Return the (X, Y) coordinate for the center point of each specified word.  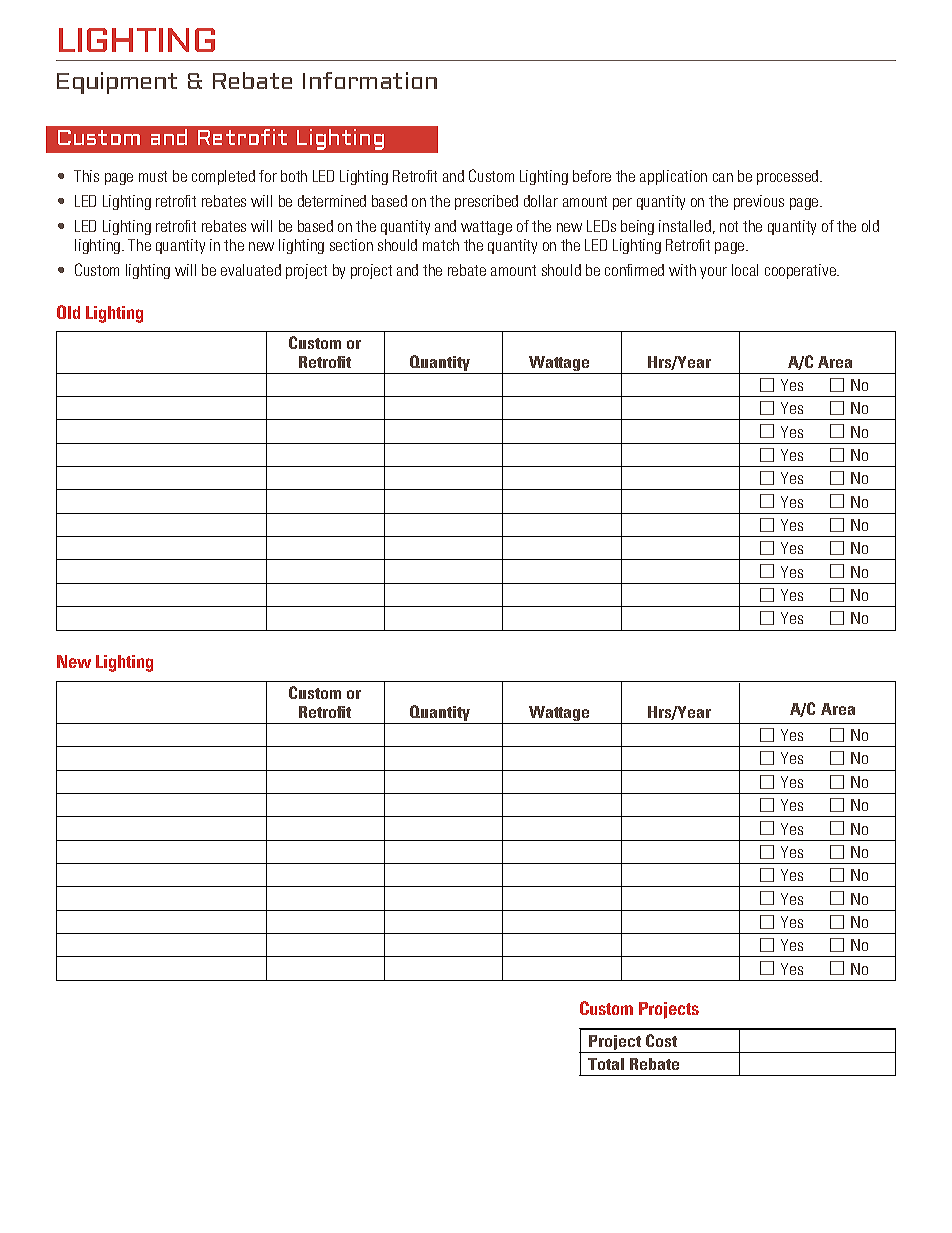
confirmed (634, 270)
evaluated (251, 270)
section (351, 245)
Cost (661, 1040)
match (441, 245)
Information (370, 80)
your (713, 273)
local (745, 270)
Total (606, 1064)
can (723, 177)
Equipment (117, 83)
